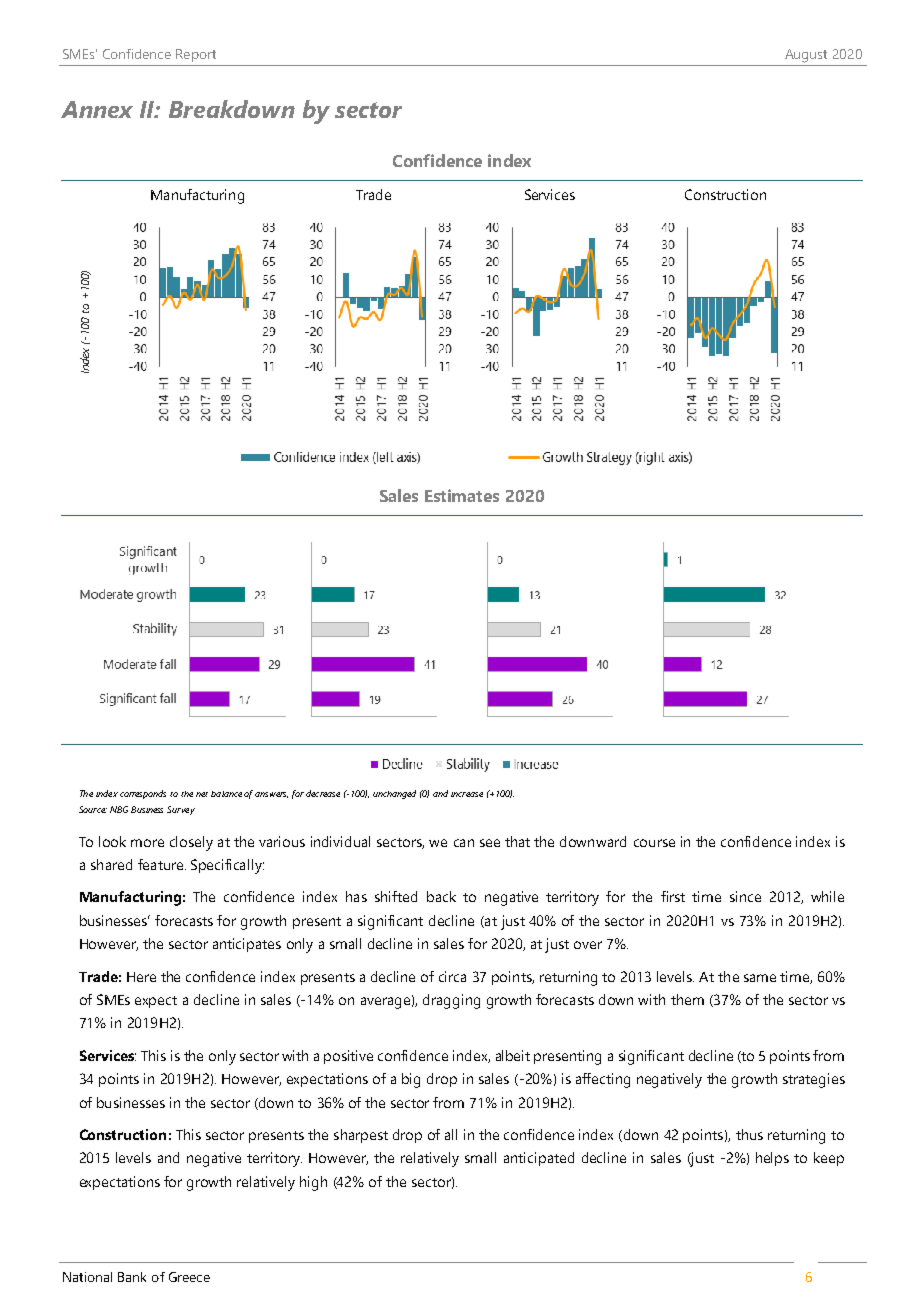  What do you see at coordinates (189, 1277) in the screenshot?
I see `Greece` at bounding box center [189, 1277].
